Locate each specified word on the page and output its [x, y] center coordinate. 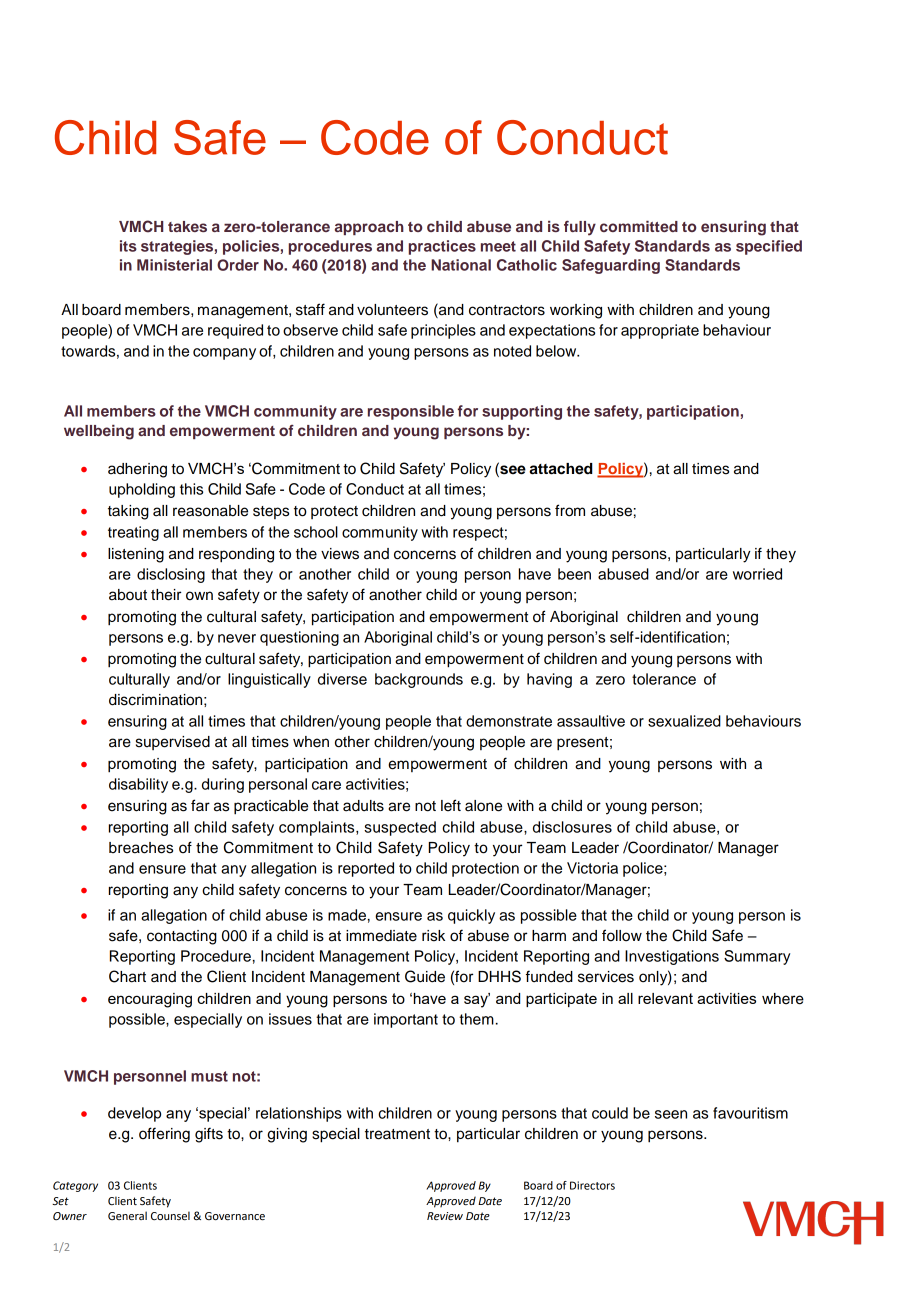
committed [639, 226]
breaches [141, 848]
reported [366, 869]
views [340, 554]
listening [136, 555]
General [127, 1216]
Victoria [592, 868]
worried [757, 574]
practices [442, 247]
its [128, 246]
